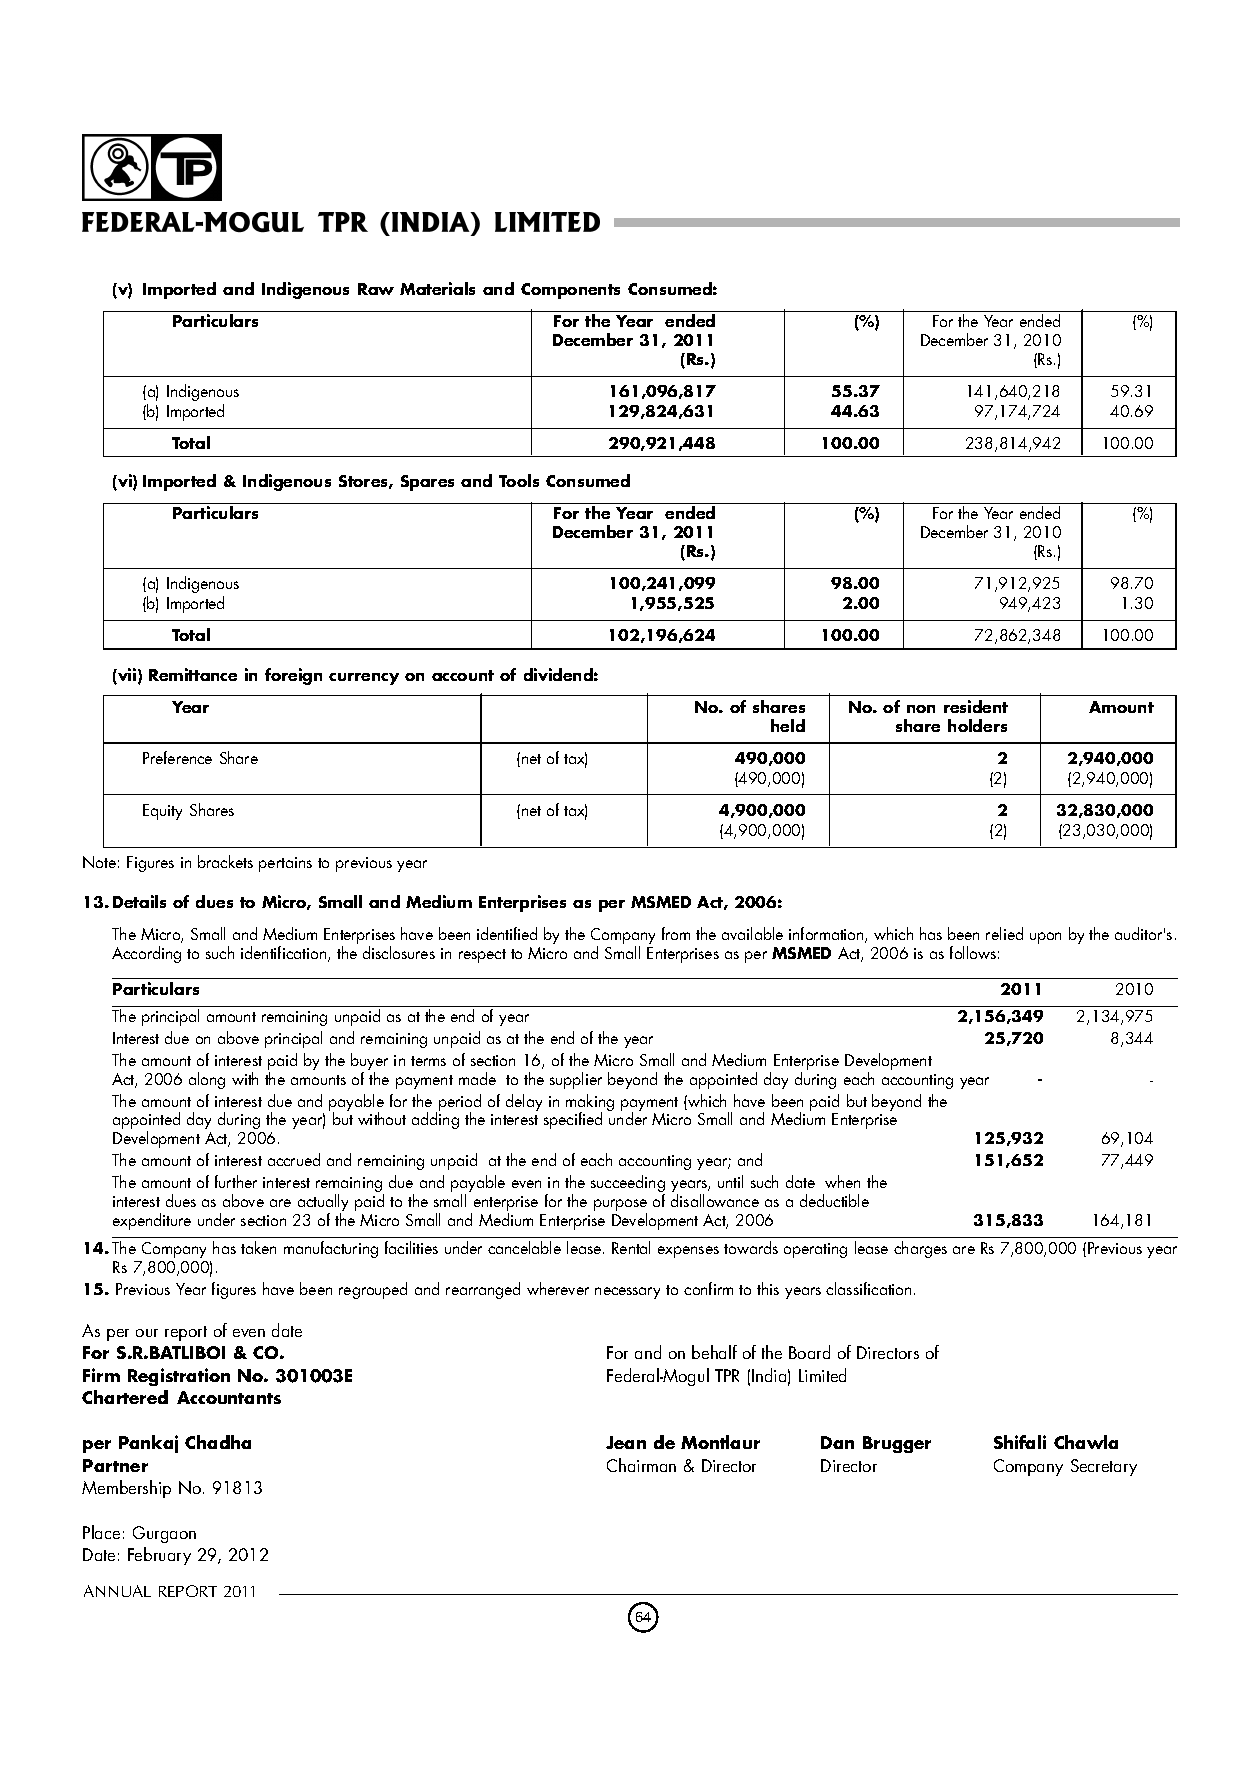  Describe the element at coordinates (236, 1181) in the screenshot. I see `further` at that location.
